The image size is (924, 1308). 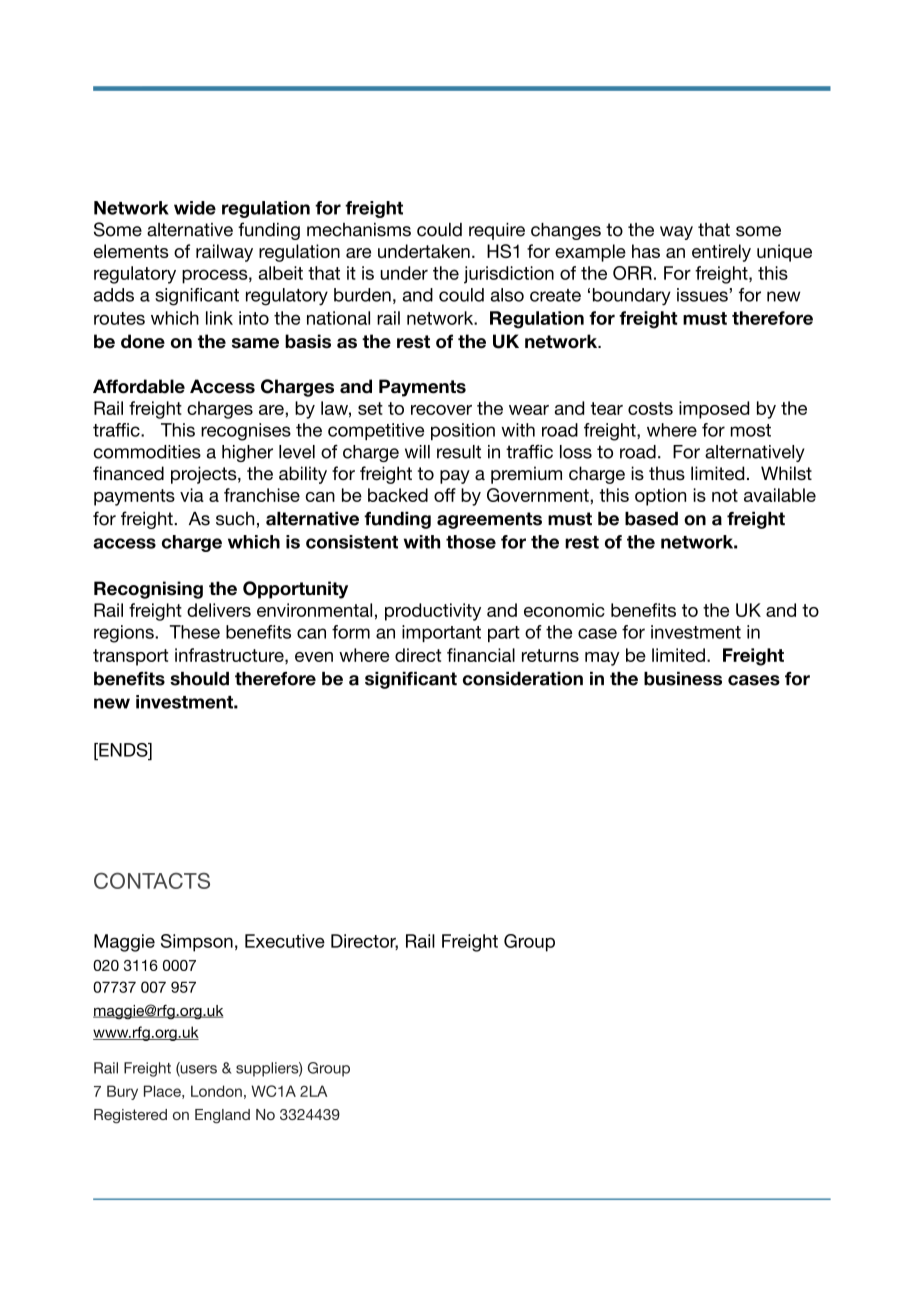 I want to click on those, so click(x=471, y=542).
